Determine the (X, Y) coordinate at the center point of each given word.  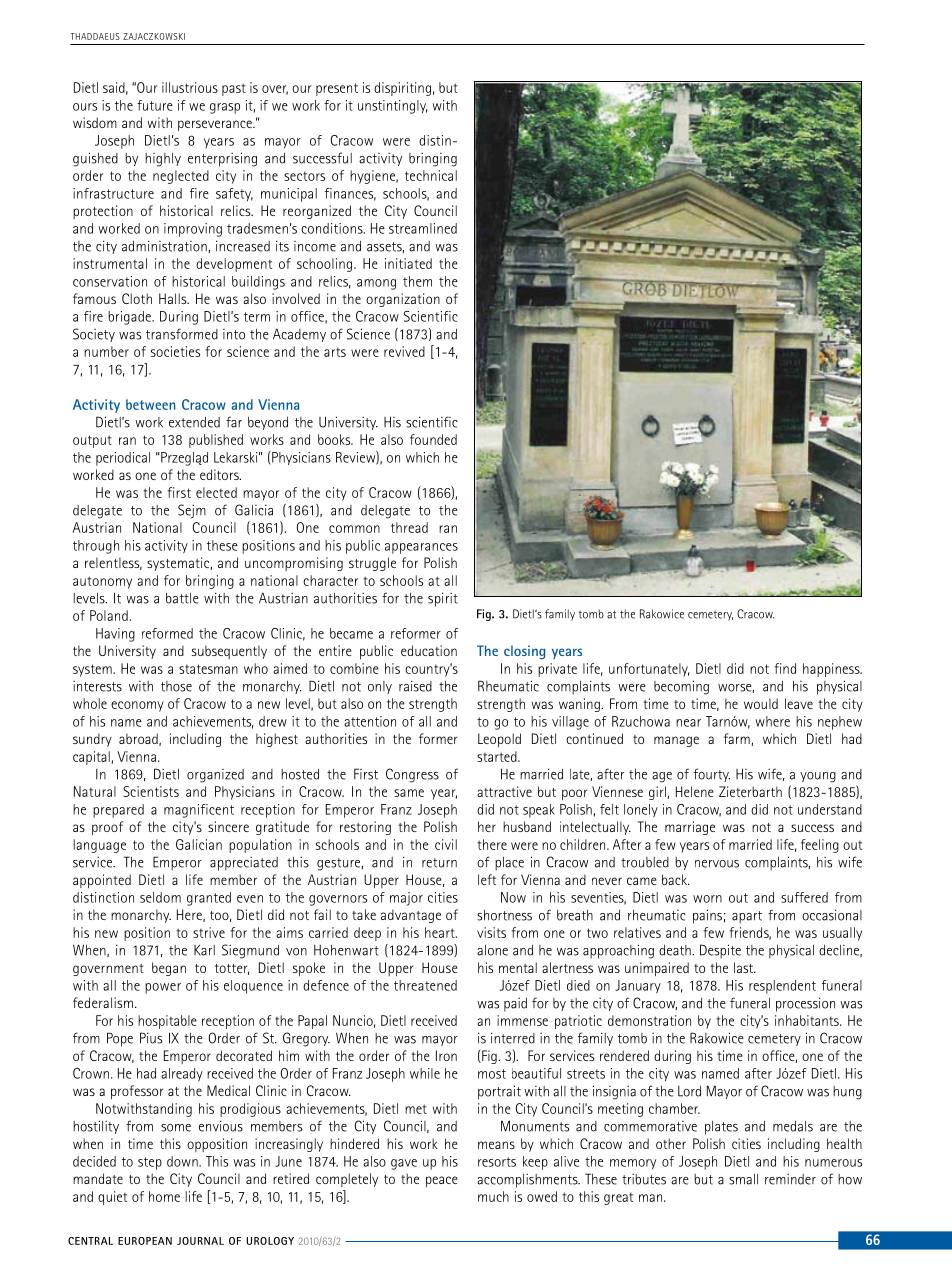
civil (446, 844)
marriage (690, 828)
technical (431, 175)
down (183, 1161)
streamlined (423, 228)
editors (220, 474)
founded (433, 439)
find (785, 668)
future (155, 105)
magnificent (199, 811)
